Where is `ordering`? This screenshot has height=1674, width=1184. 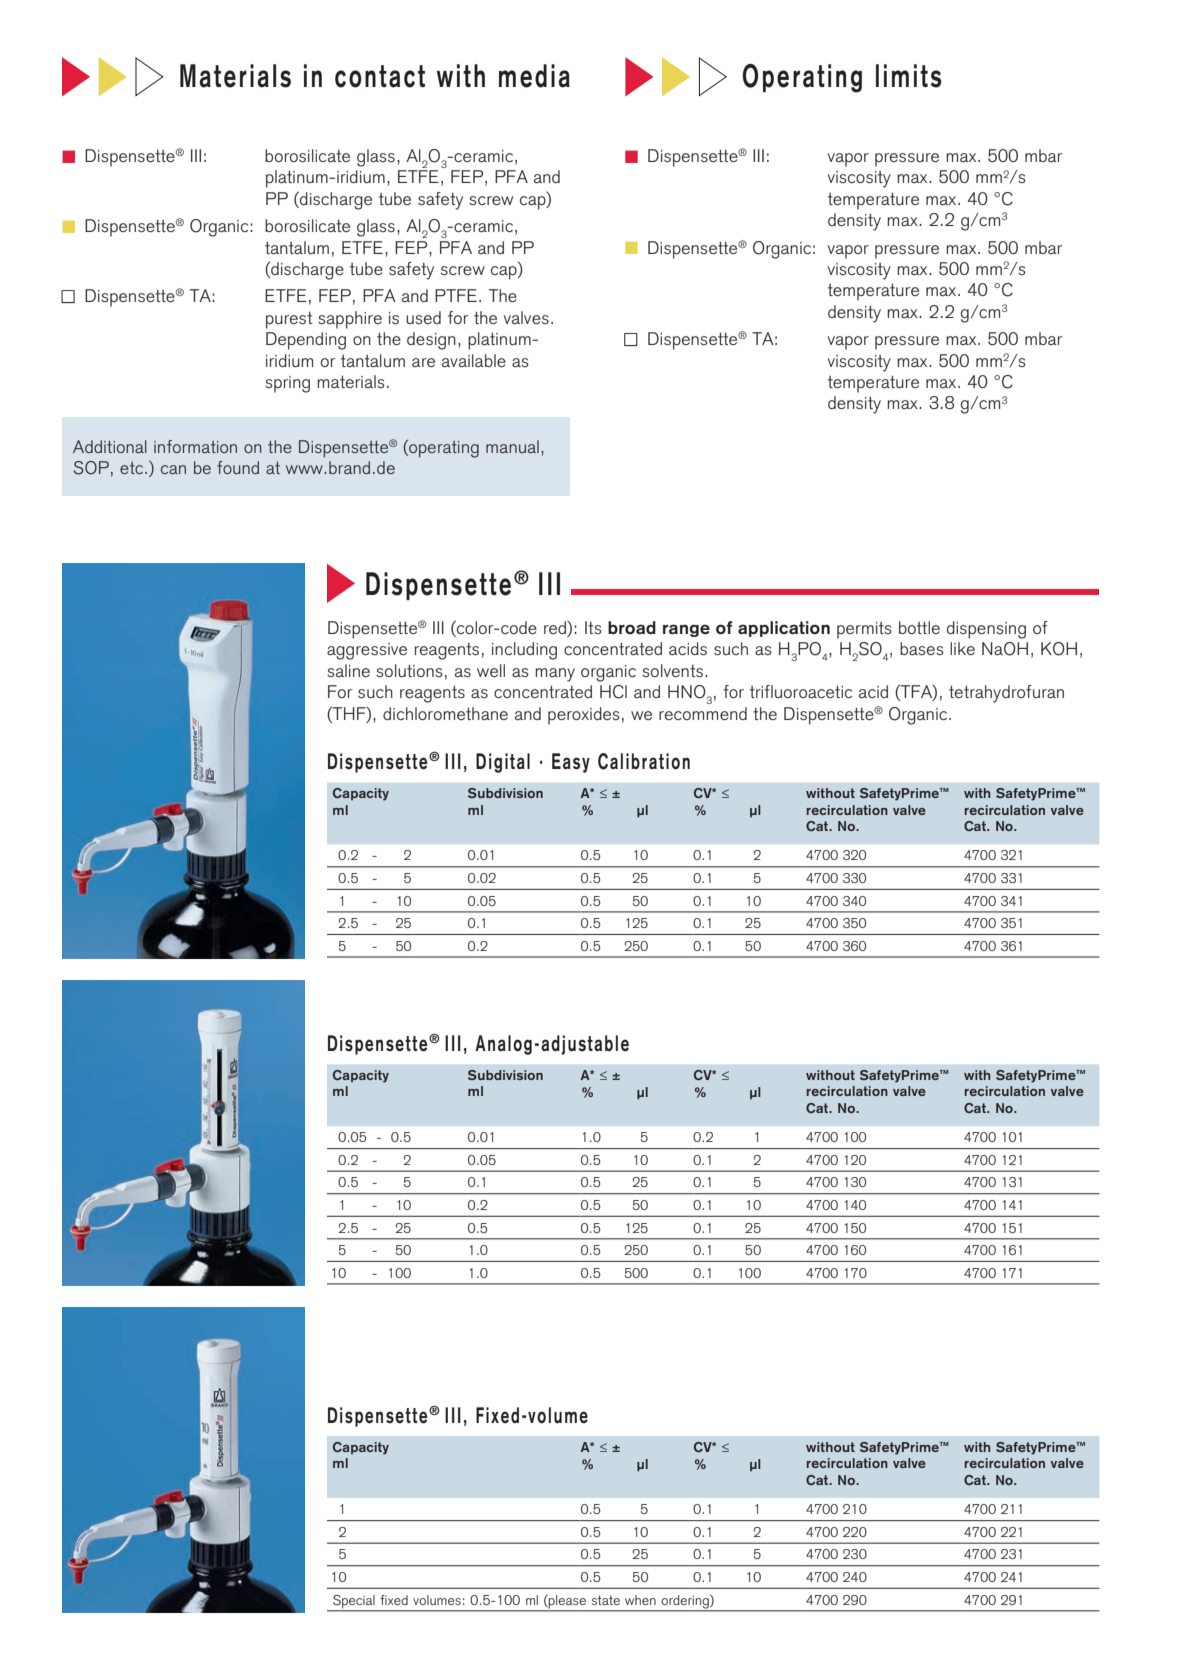 ordering is located at coordinates (686, 1602).
